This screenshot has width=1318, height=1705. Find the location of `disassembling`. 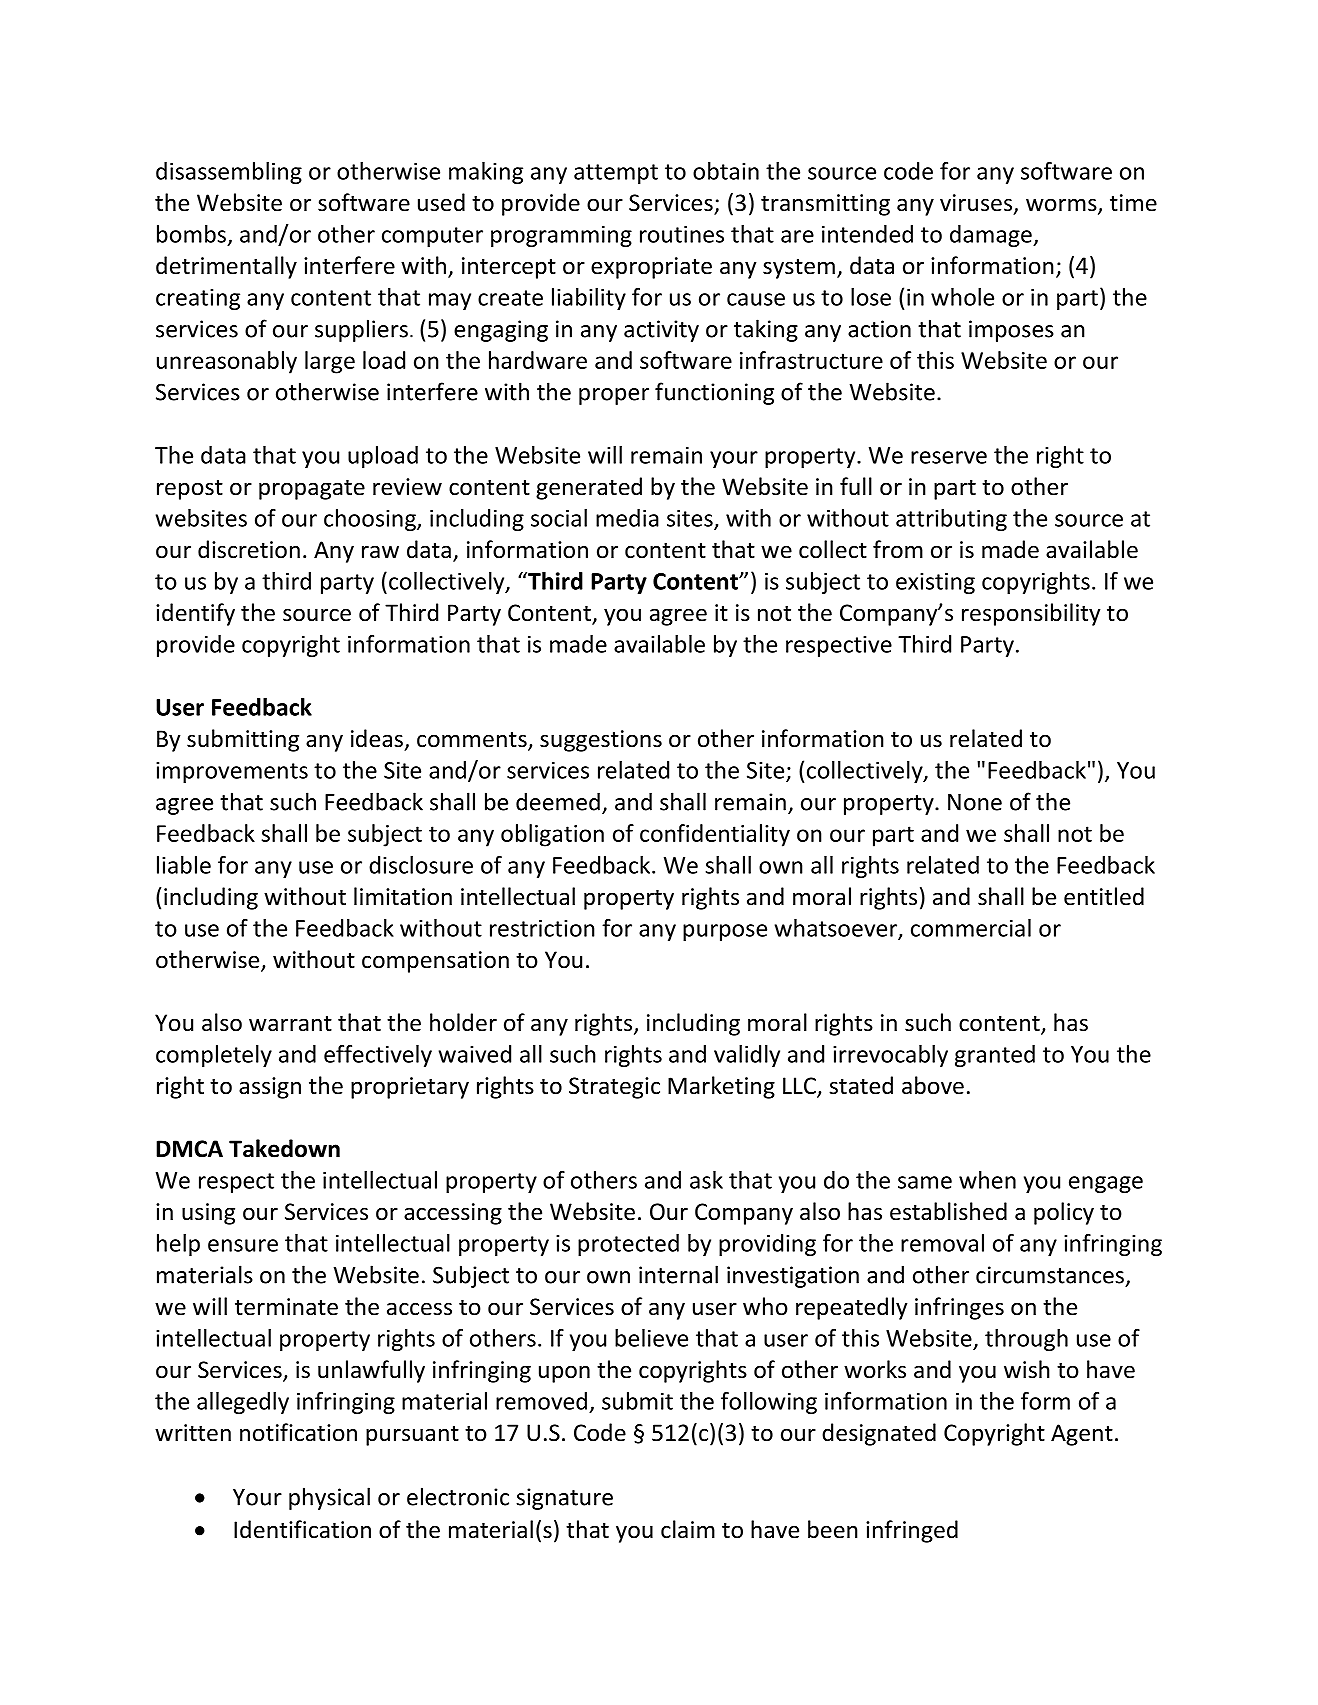

disassembling is located at coordinates (229, 173).
